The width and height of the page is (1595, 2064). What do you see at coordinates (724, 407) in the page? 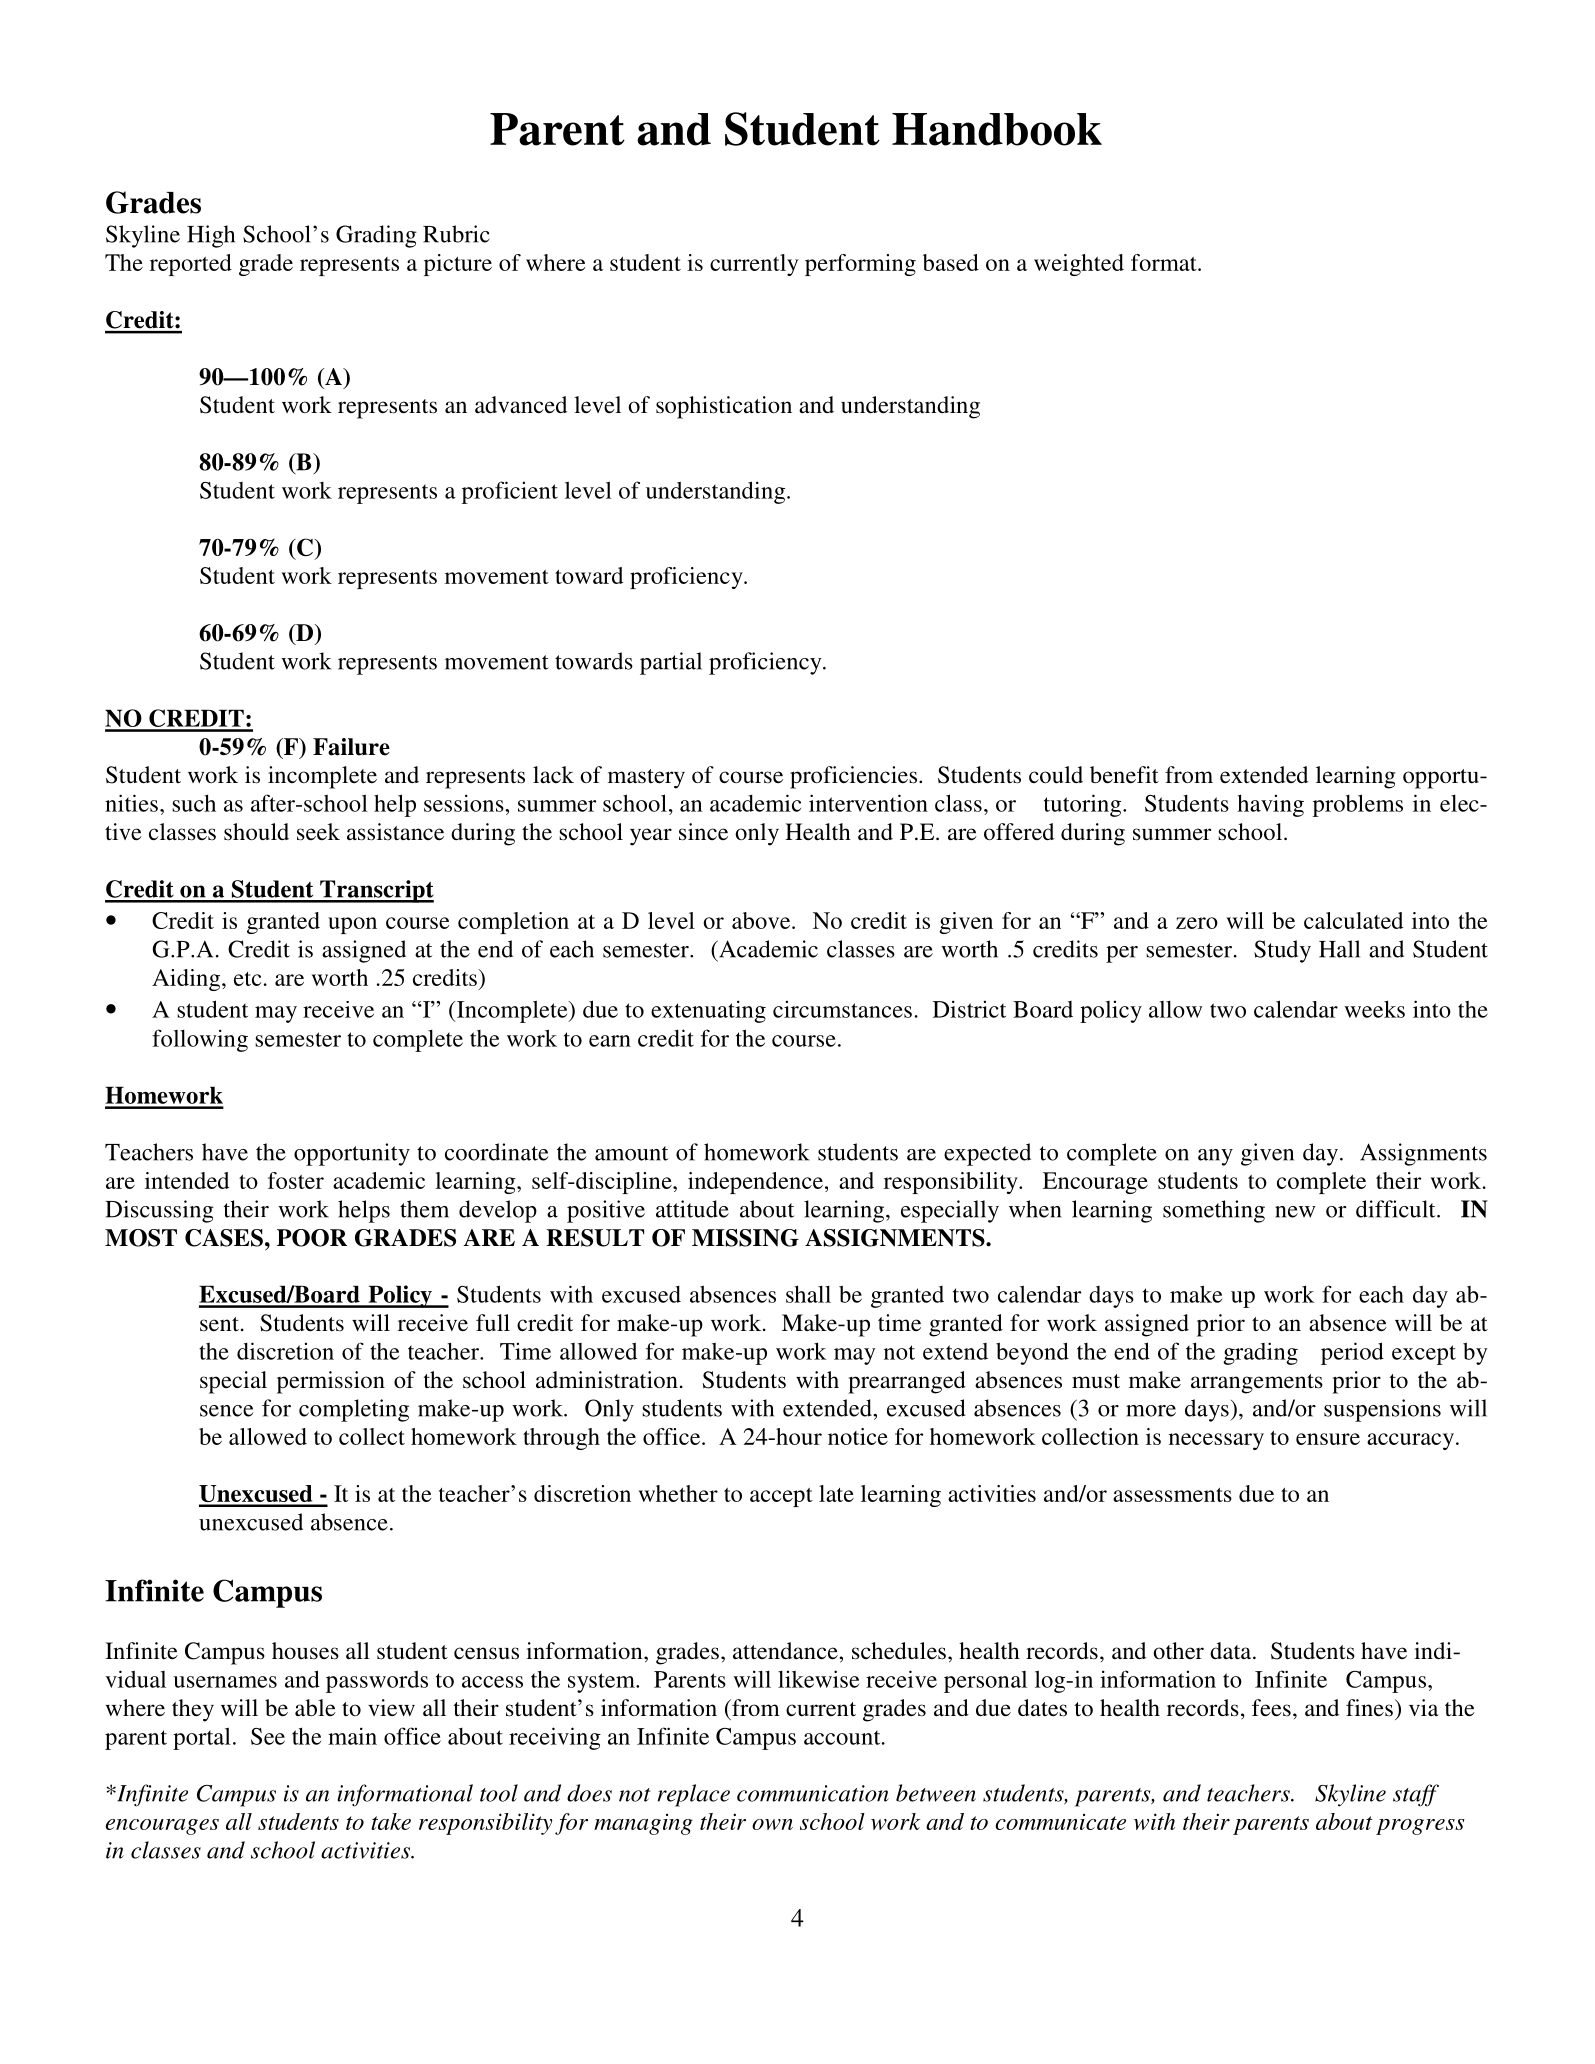
I see `sophistication` at bounding box center [724, 407].
